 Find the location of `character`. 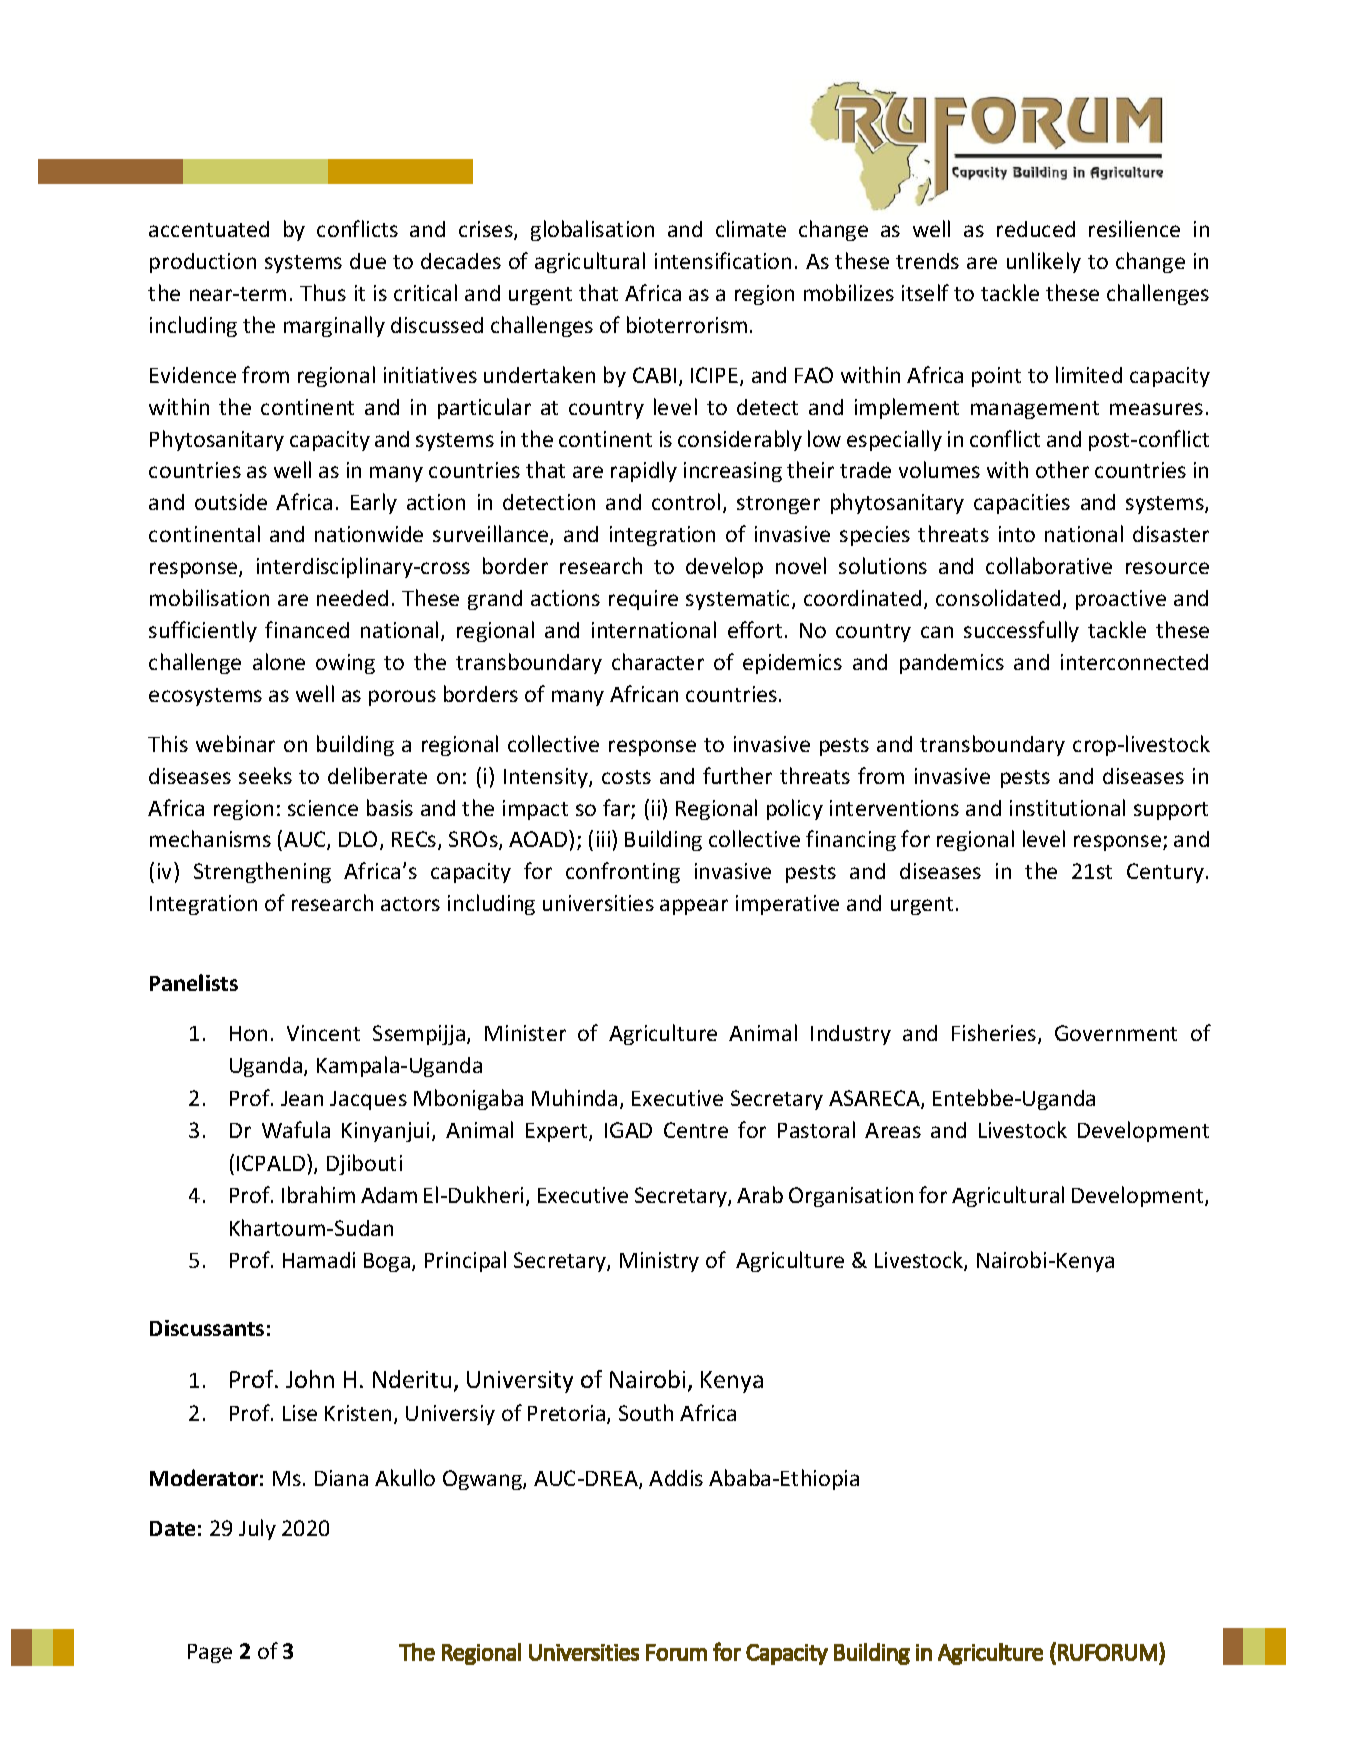

character is located at coordinates (658, 661).
